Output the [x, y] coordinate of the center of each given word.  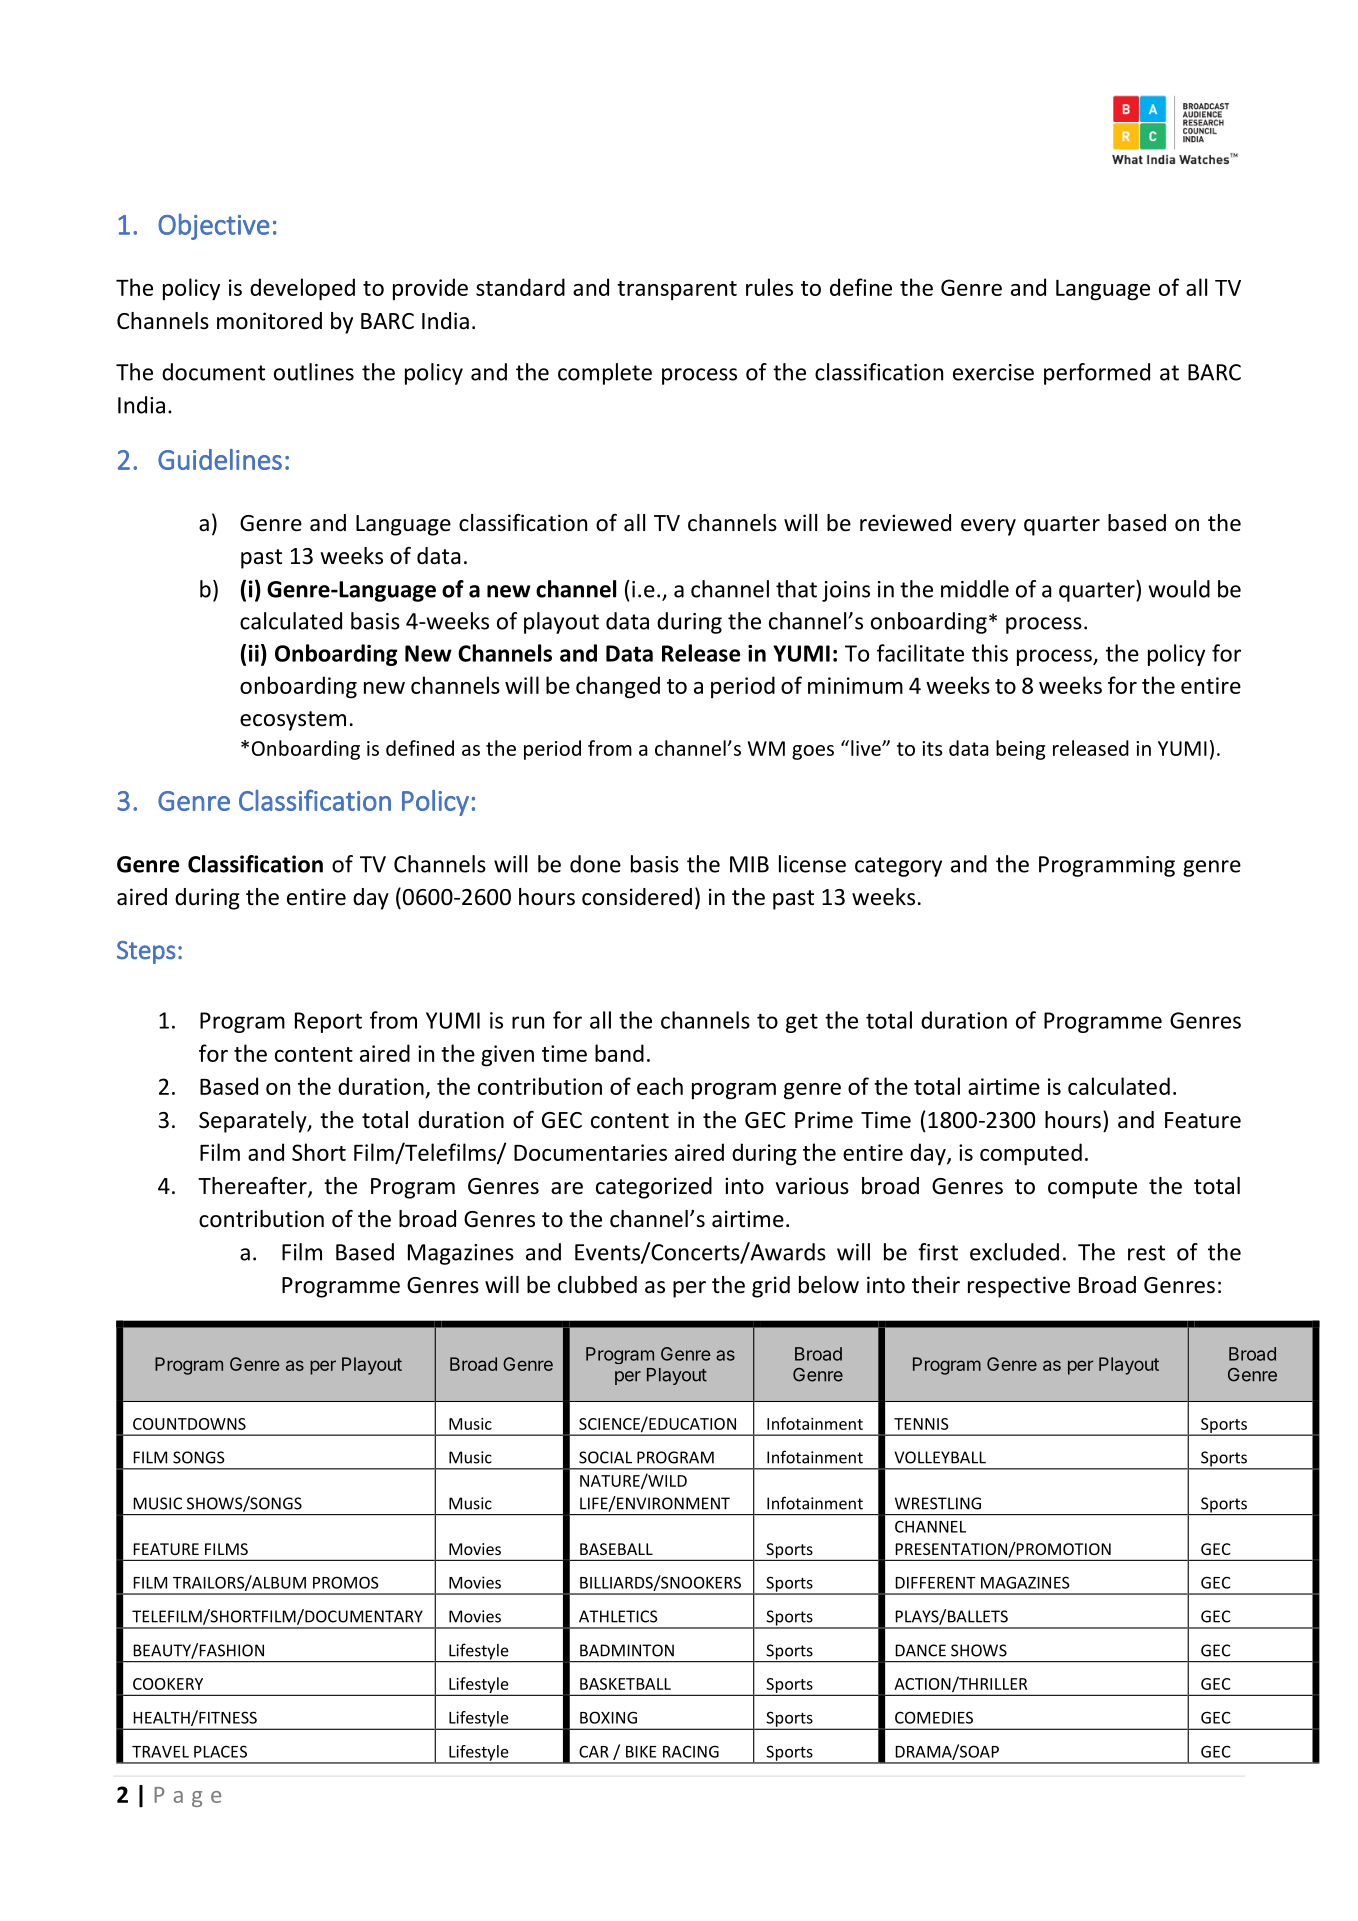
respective [1019, 1287]
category [898, 867]
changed [618, 687]
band [619, 1053]
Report [328, 1022]
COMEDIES [934, 1717]
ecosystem [293, 721]
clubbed [597, 1285]
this [990, 653]
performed [1097, 374]
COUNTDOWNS [189, 1424]
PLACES [220, 1751]
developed [302, 289]
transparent [677, 291]
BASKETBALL [625, 1684]
